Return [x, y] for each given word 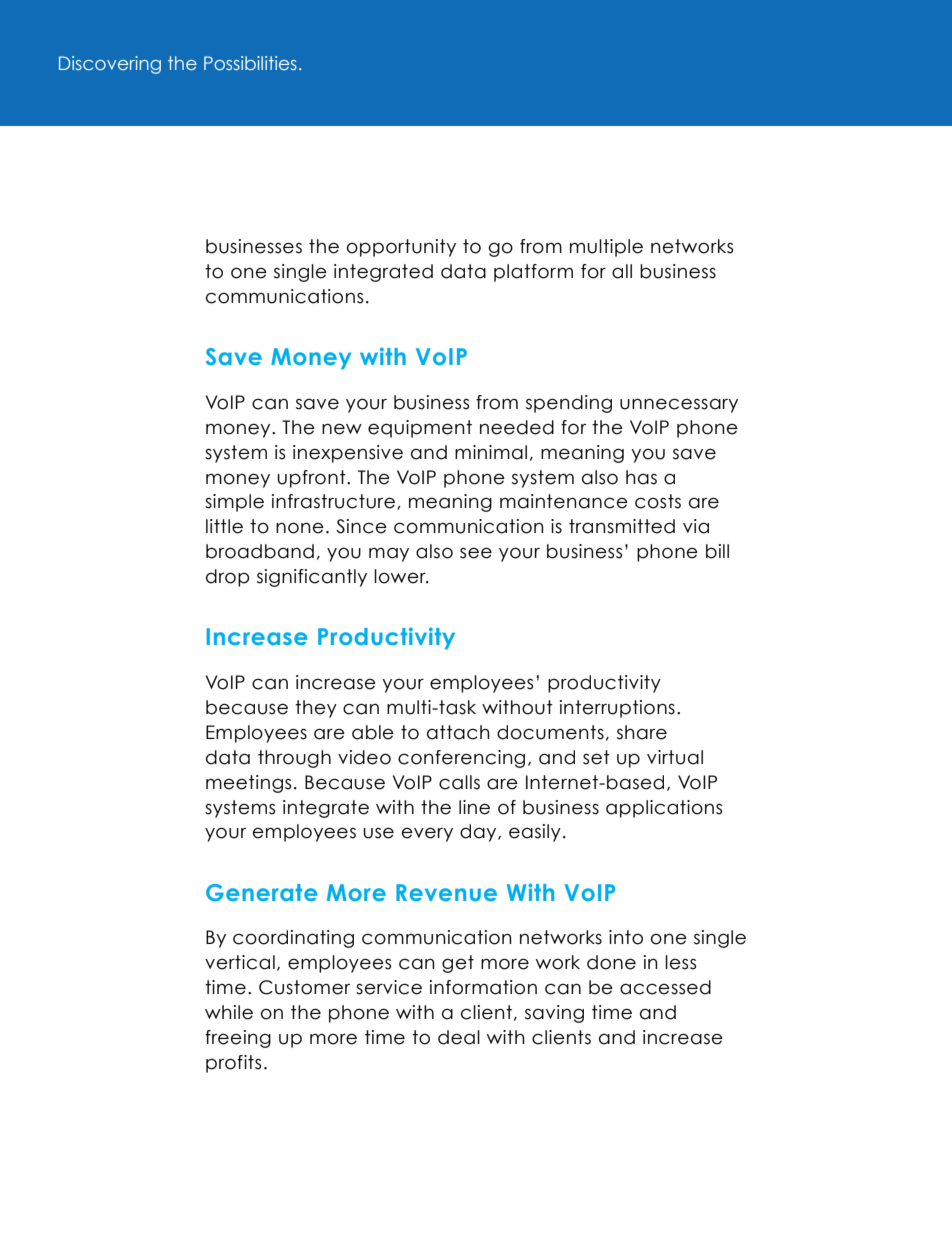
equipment [420, 429]
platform [533, 273]
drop [228, 578]
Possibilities [250, 63]
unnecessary [679, 405]
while [229, 1012]
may [389, 554]
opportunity [401, 248]
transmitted [622, 526]
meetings [248, 784]
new [342, 429]
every [427, 834]
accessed [665, 987]
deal [459, 1037]
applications [664, 809]
